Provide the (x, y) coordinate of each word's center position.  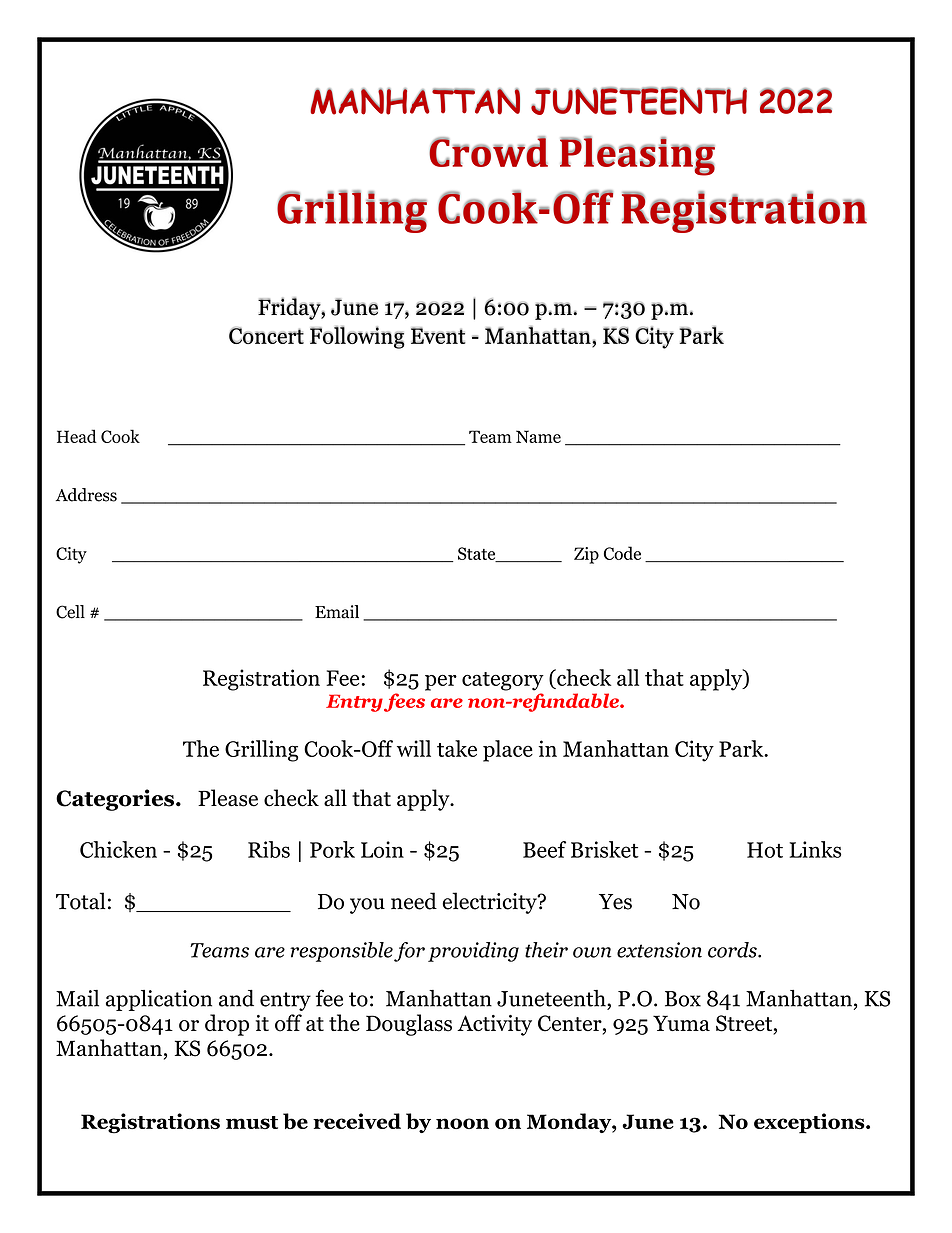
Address (86, 495)
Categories (115, 800)
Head (77, 436)
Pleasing (637, 156)
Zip (586, 555)
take (457, 748)
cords (733, 950)
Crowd (488, 151)
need (414, 901)
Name (538, 436)
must (252, 1122)
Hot (765, 850)
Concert (266, 335)
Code (622, 553)
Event (438, 335)
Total (81, 901)
